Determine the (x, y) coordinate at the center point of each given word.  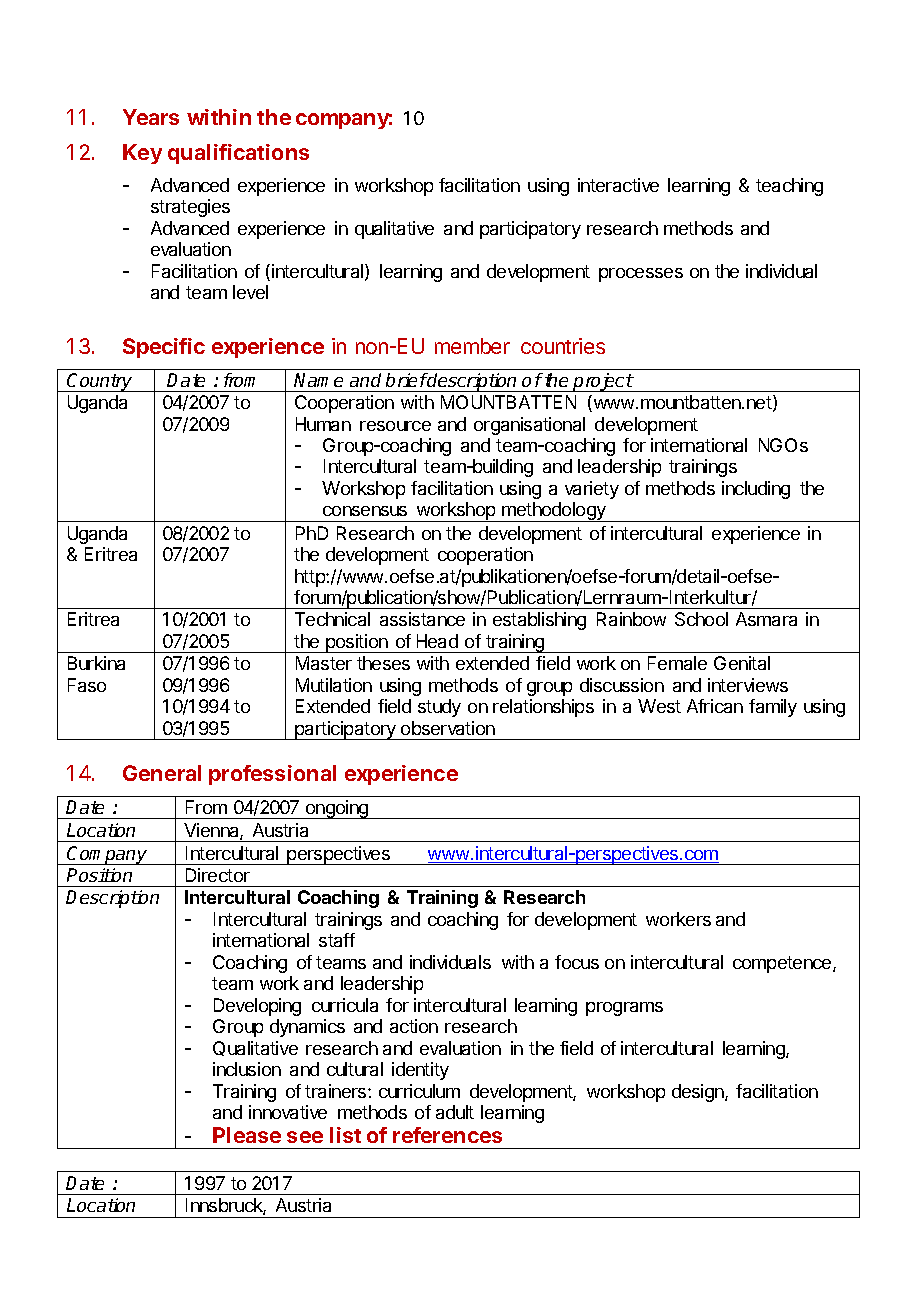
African (715, 706)
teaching (789, 187)
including (756, 490)
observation (448, 728)
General (162, 773)
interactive (618, 185)
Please (247, 1135)
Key (142, 154)
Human (323, 424)
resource (395, 426)
